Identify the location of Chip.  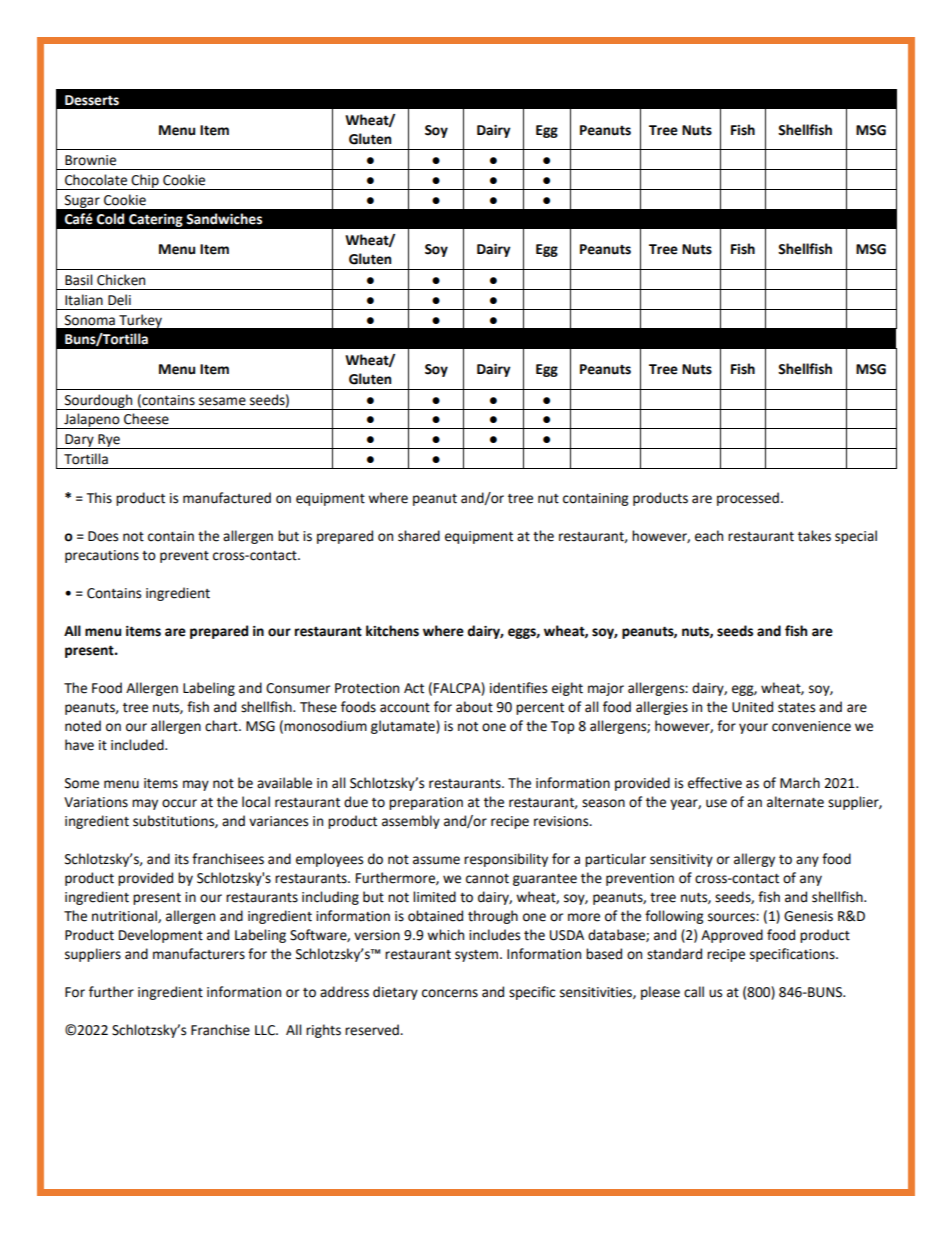
(145, 182).
